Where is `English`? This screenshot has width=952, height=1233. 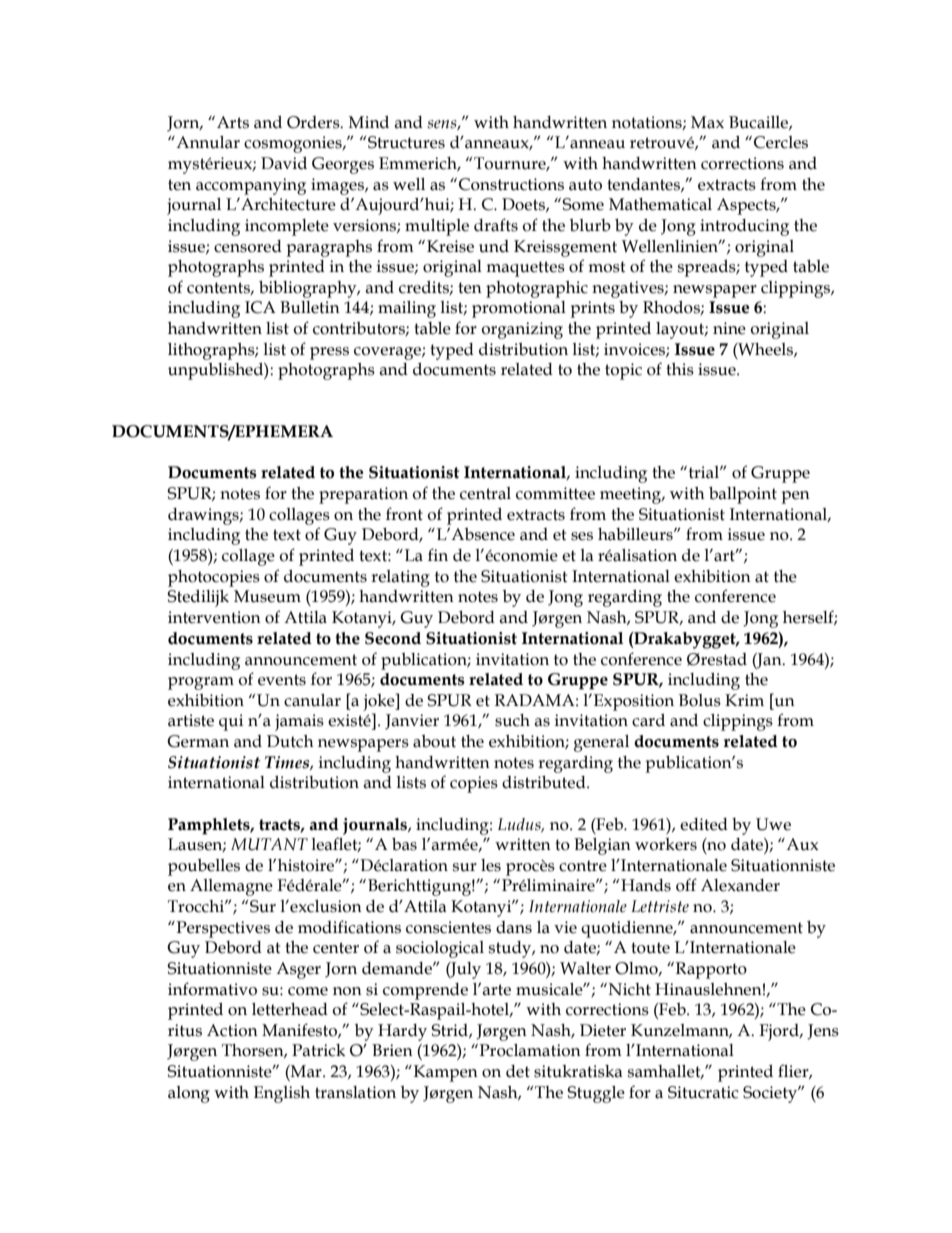 English is located at coordinates (282, 1094).
